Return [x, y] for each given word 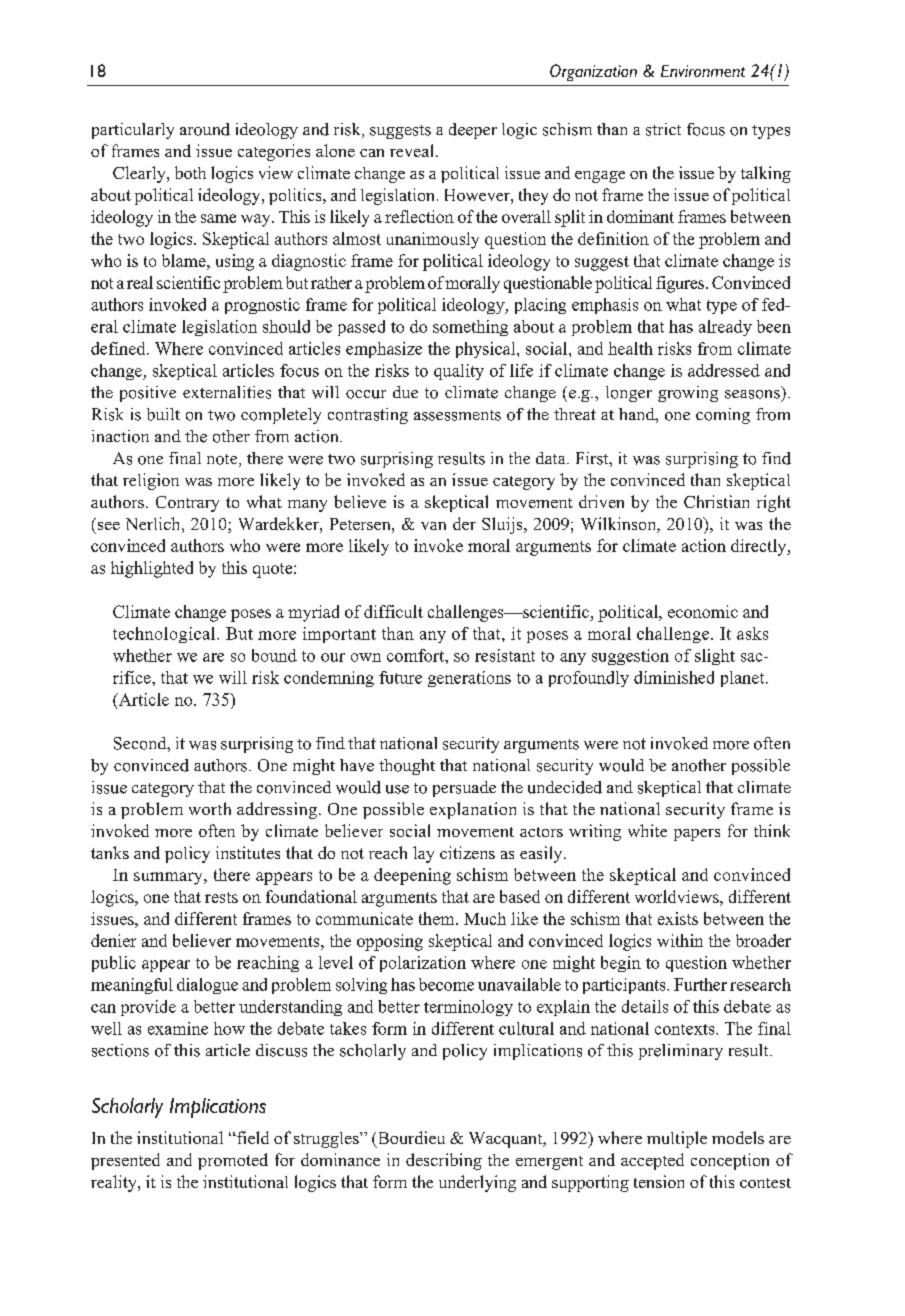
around [205, 129]
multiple [677, 1139]
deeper [473, 131]
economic [703, 611]
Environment [703, 71]
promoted [233, 1161]
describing [444, 1161]
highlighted [152, 569]
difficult [393, 611]
